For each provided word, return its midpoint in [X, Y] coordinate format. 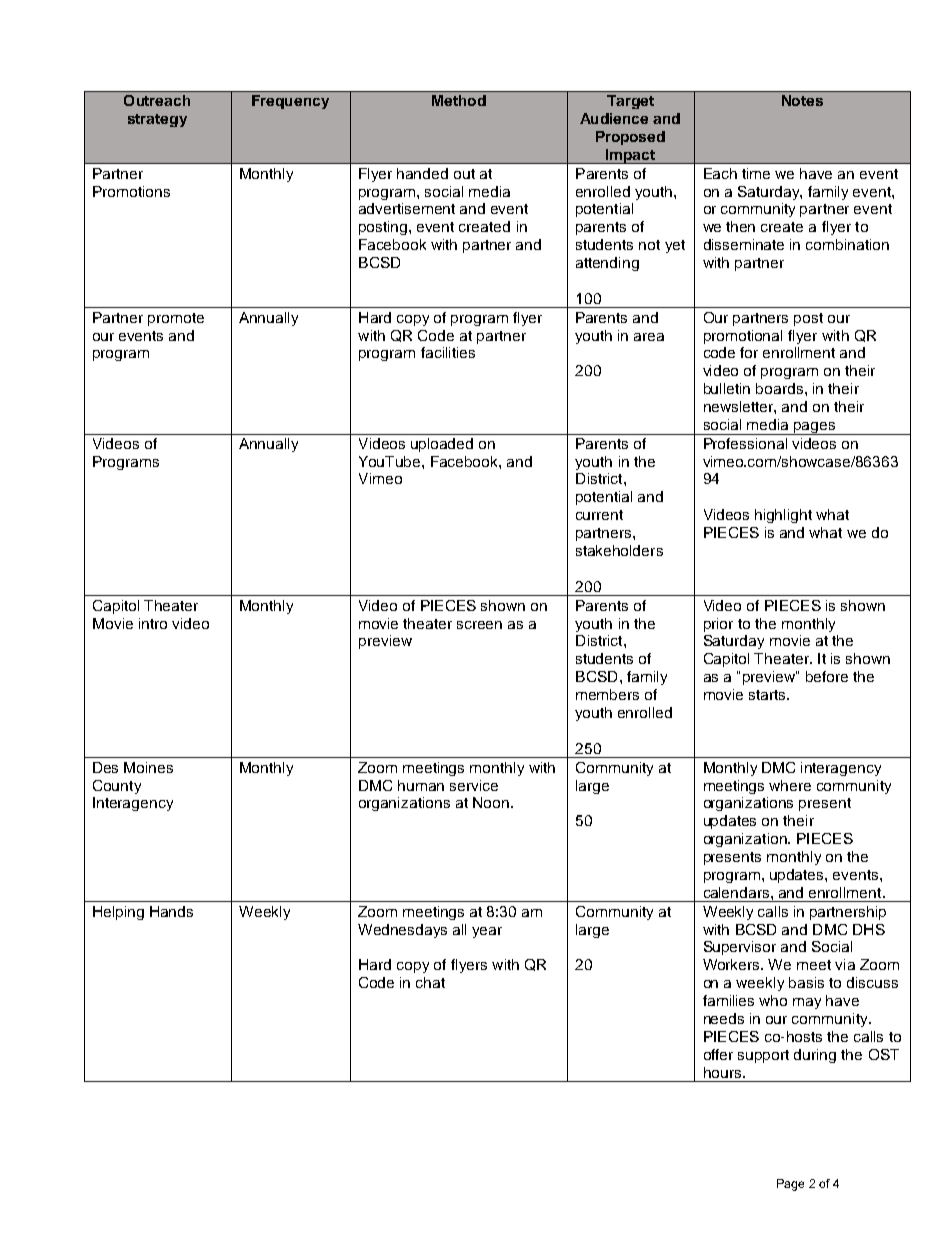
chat [430, 982]
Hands [171, 911]
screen [479, 625]
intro [153, 623]
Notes [802, 100]
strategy [157, 120]
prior [718, 625]
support [763, 1056]
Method [459, 100]
